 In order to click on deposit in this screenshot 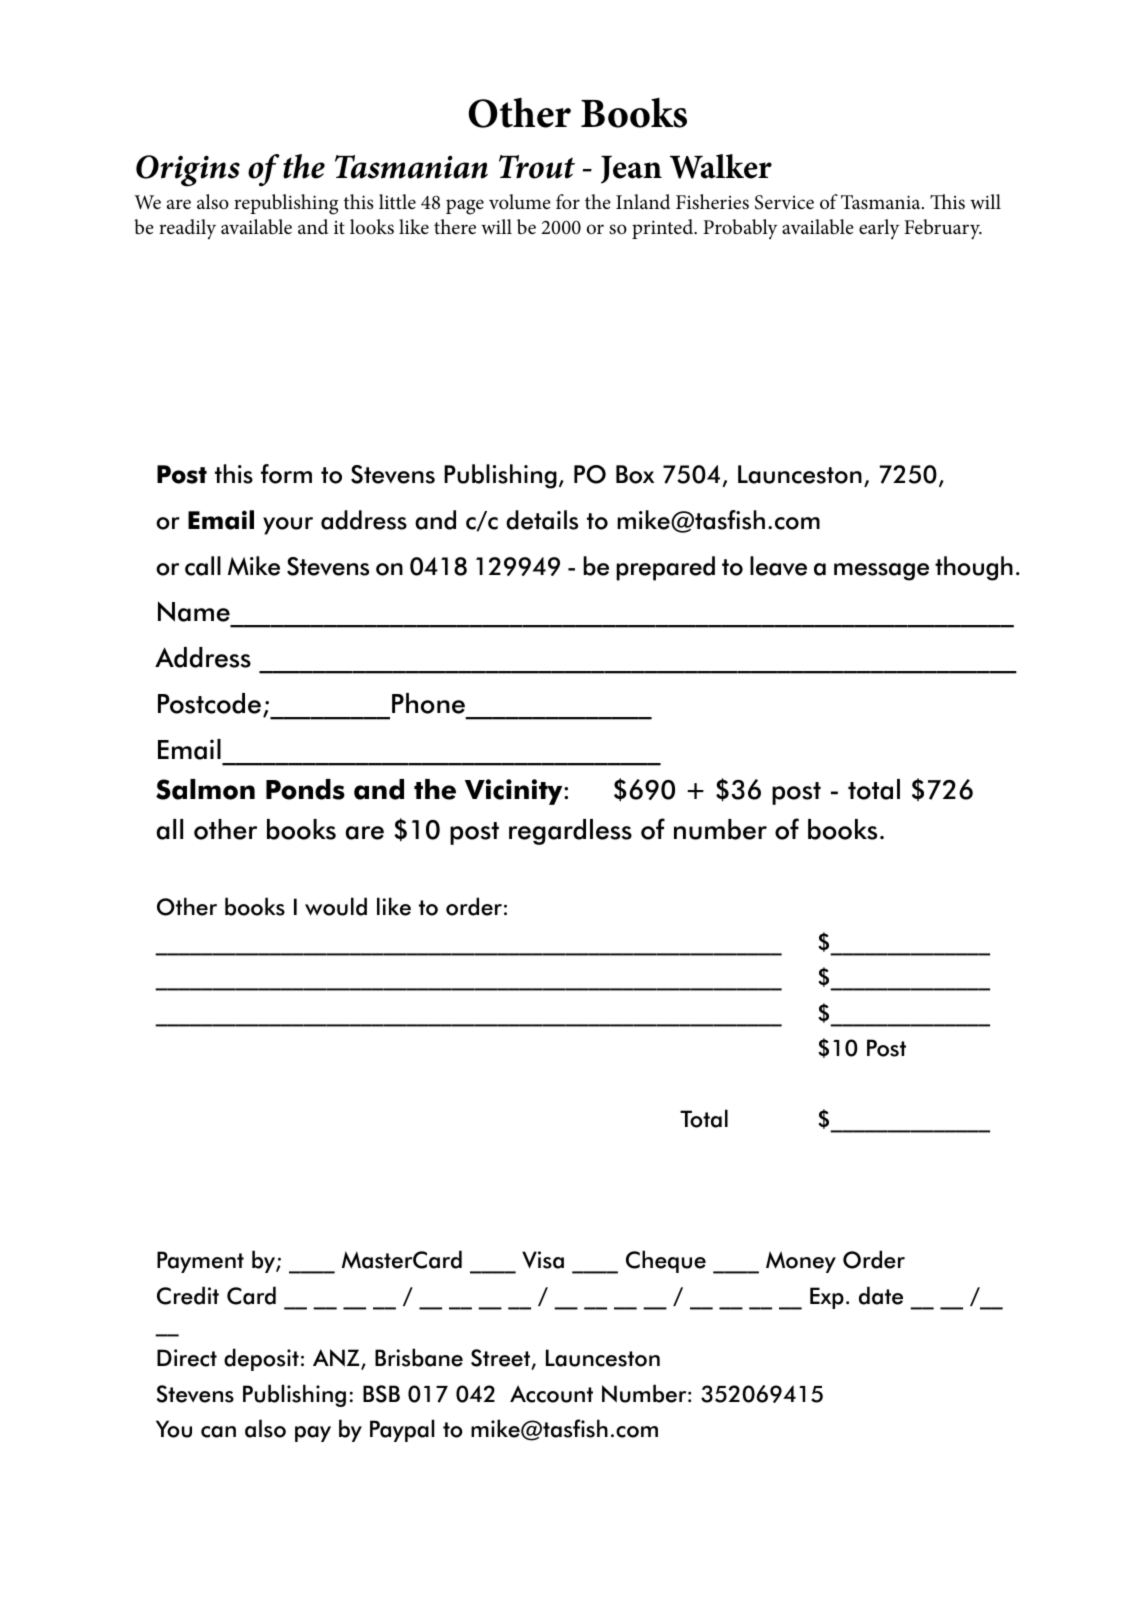, I will do `click(261, 1359)`.
